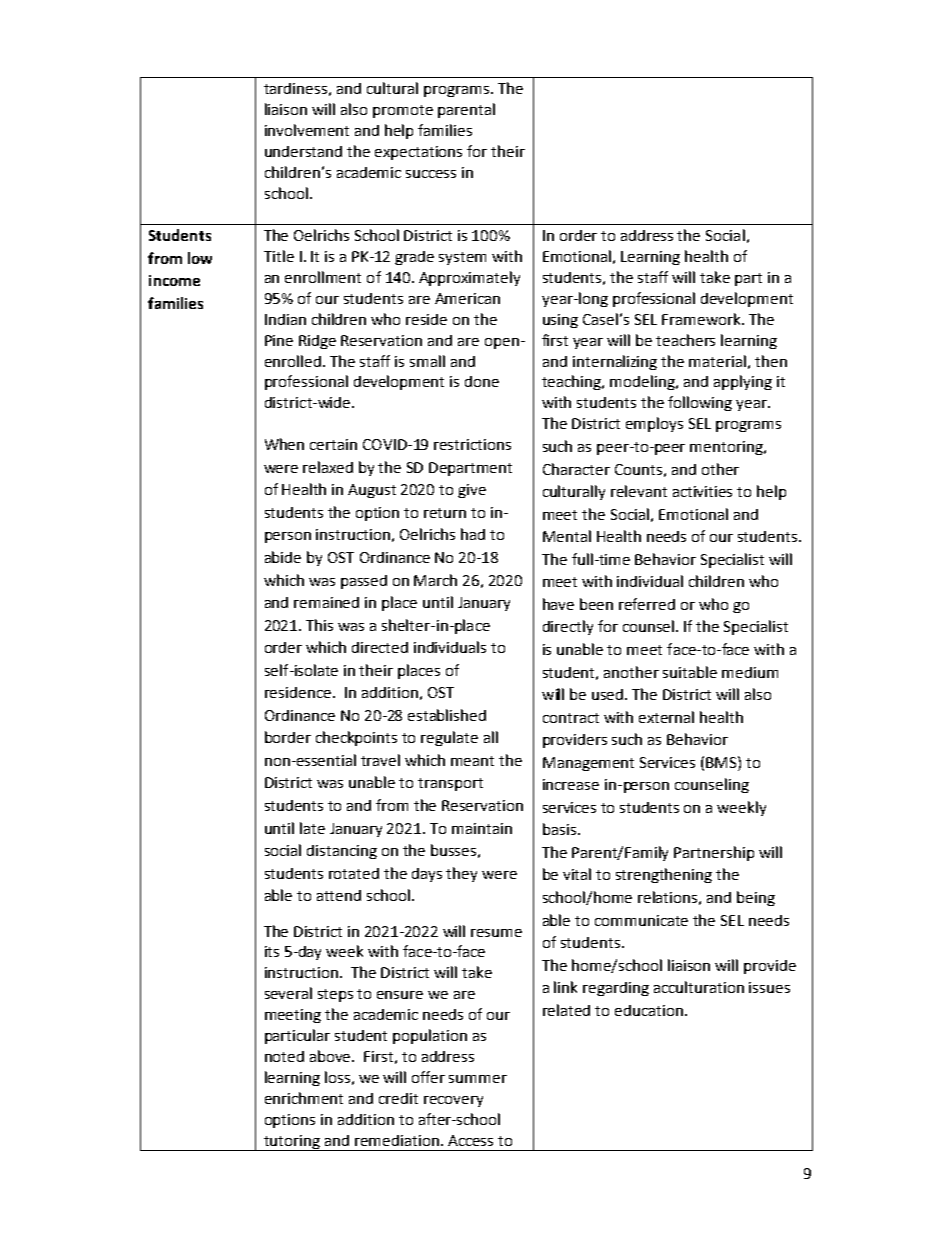 Image resolution: width=952 pixels, height=1233 pixels. Describe the element at coordinates (722, 762) in the document. I see `BMS` at that location.
